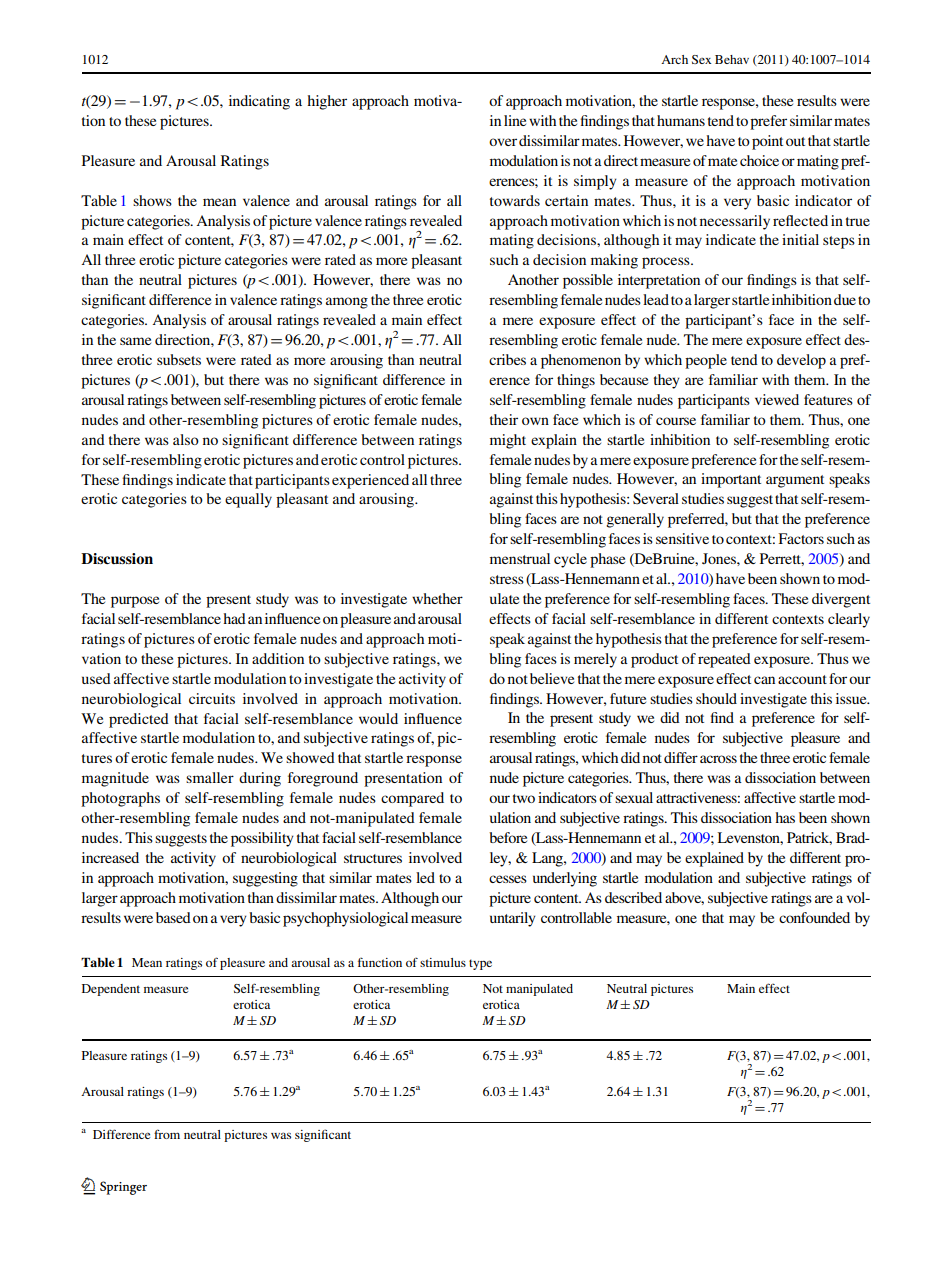 The height and width of the screenshot is (1265, 952). I want to click on confounded, so click(814, 917).
